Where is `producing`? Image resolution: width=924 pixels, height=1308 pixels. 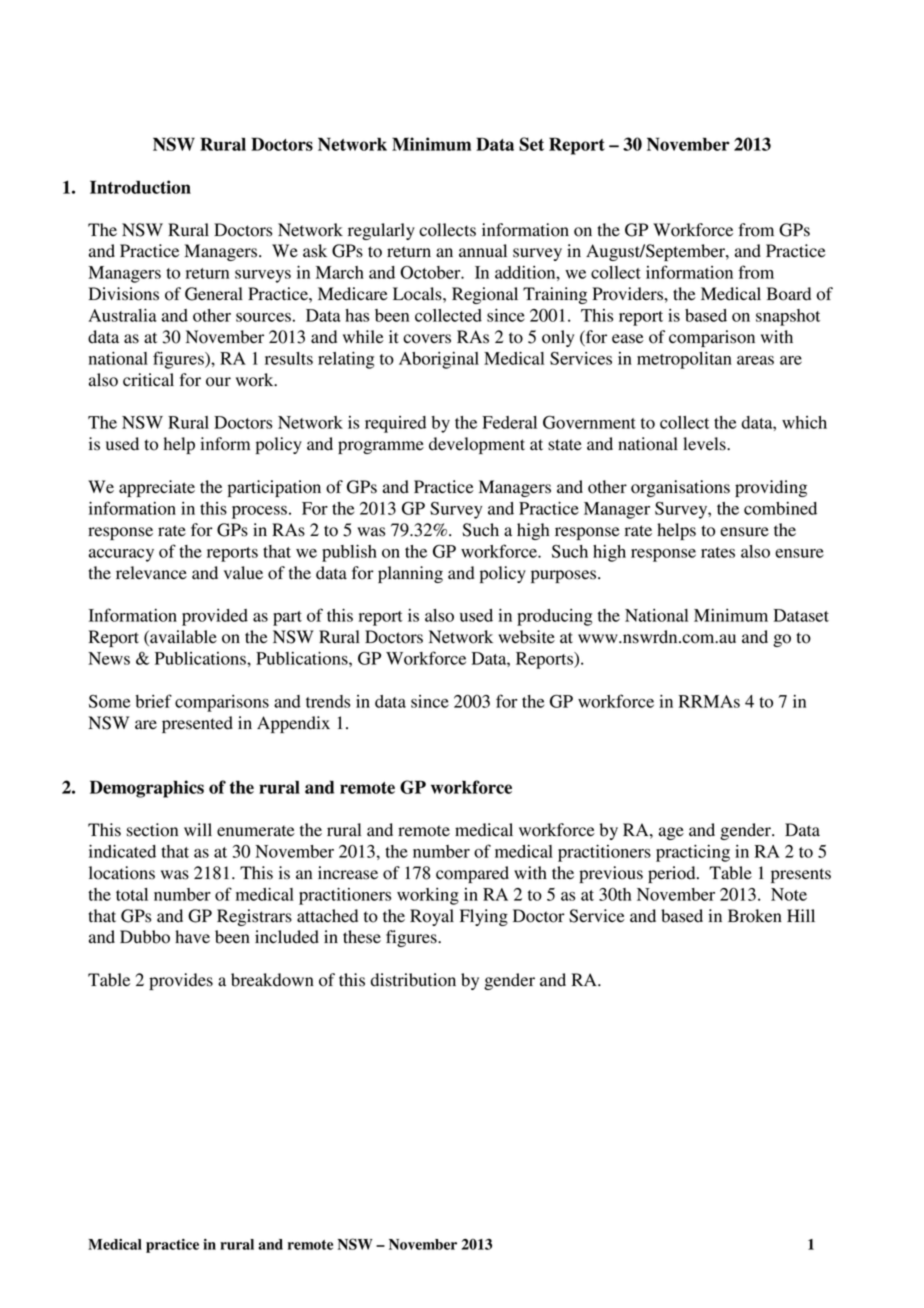 producing is located at coordinates (555, 617).
